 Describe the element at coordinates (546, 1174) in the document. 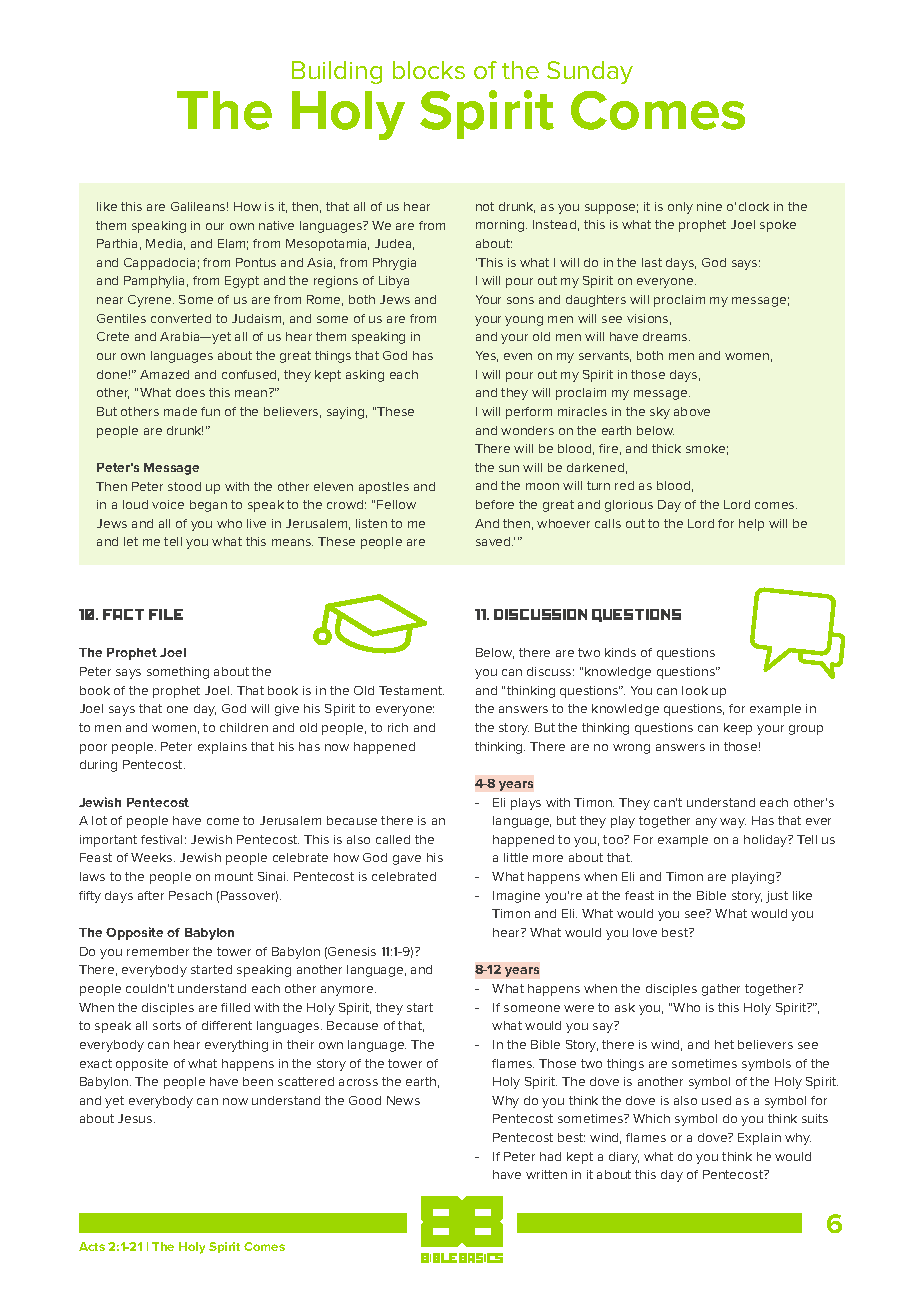

I see `written` at that location.
